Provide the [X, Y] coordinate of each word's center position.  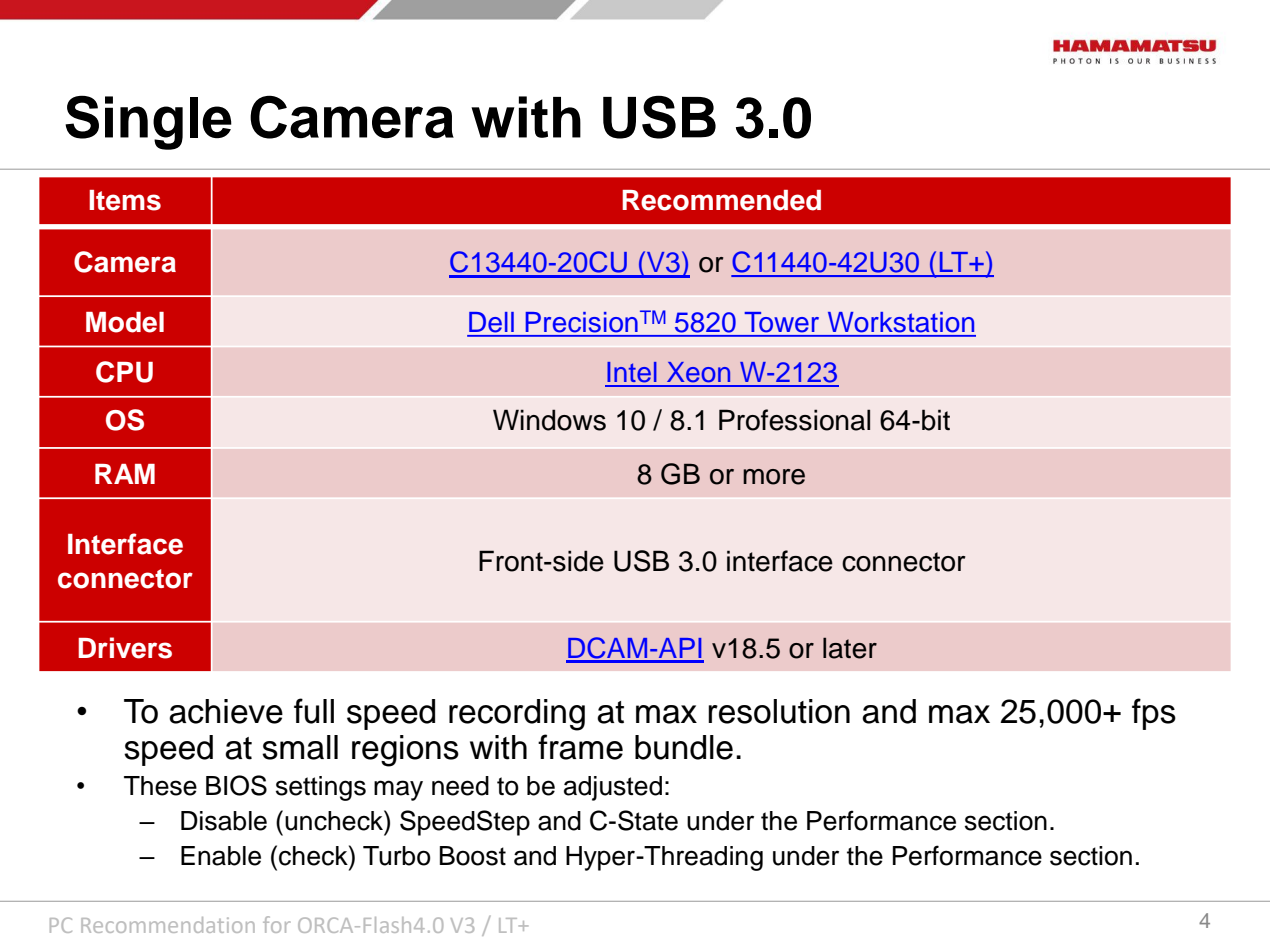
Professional [794, 420]
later [850, 648]
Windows [549, 420]
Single [148, 122]
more [774, 477]
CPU [124, 372]
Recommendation [168, 925]
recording [517, 715]
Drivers [125, 648]
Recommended [721, 200]
